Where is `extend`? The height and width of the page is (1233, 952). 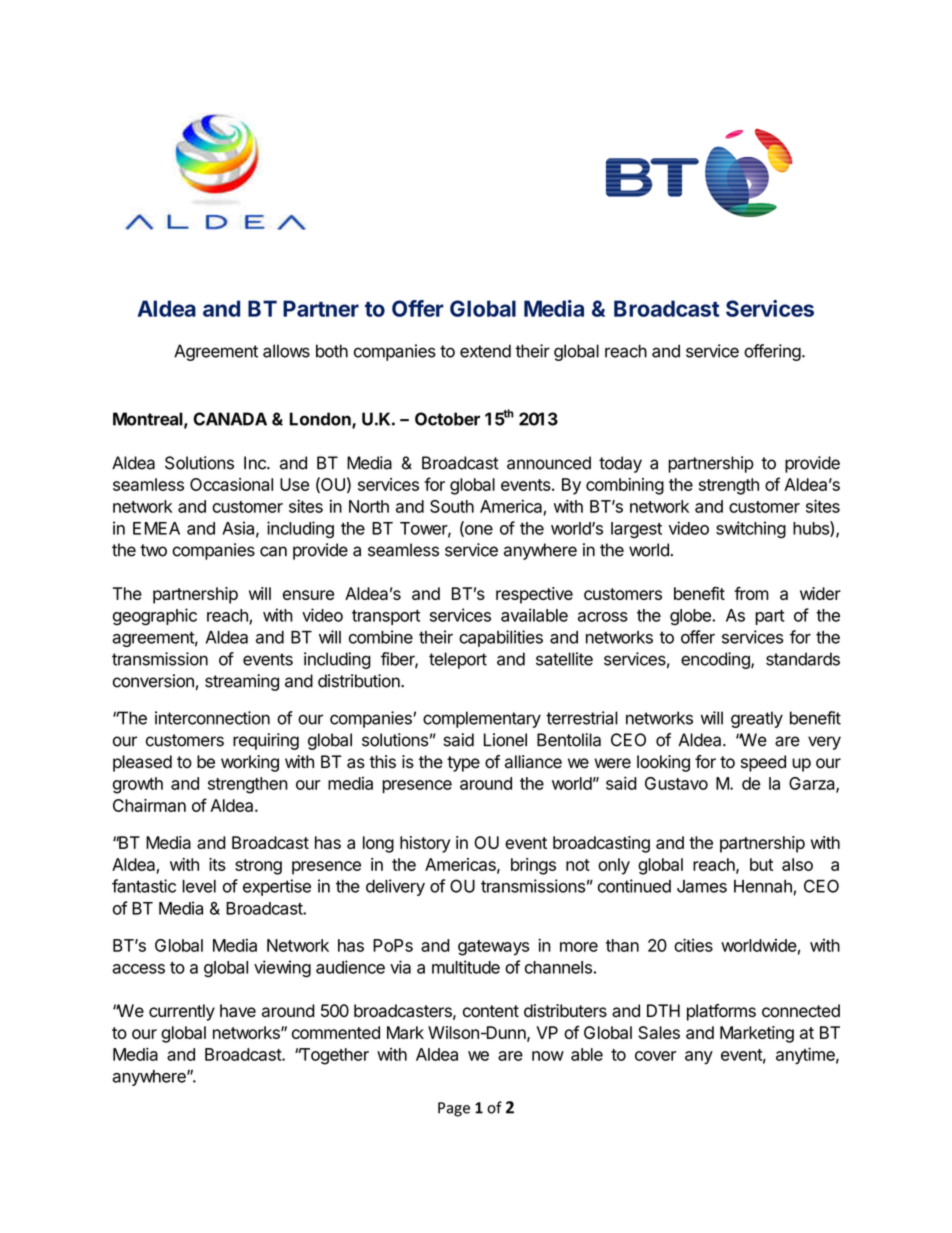
extend is located at coordinates (485, 351).
